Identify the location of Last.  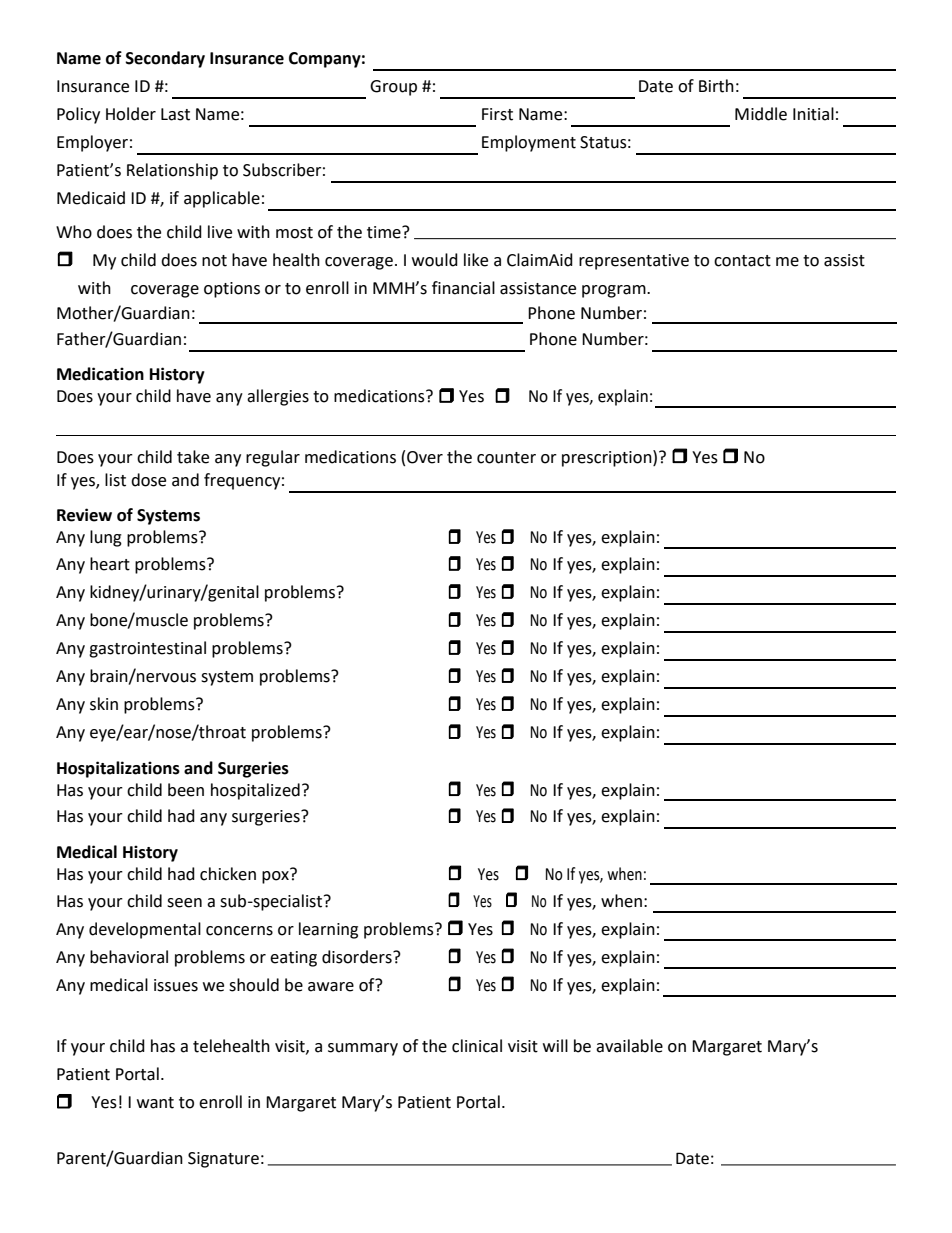
(175, 114).
